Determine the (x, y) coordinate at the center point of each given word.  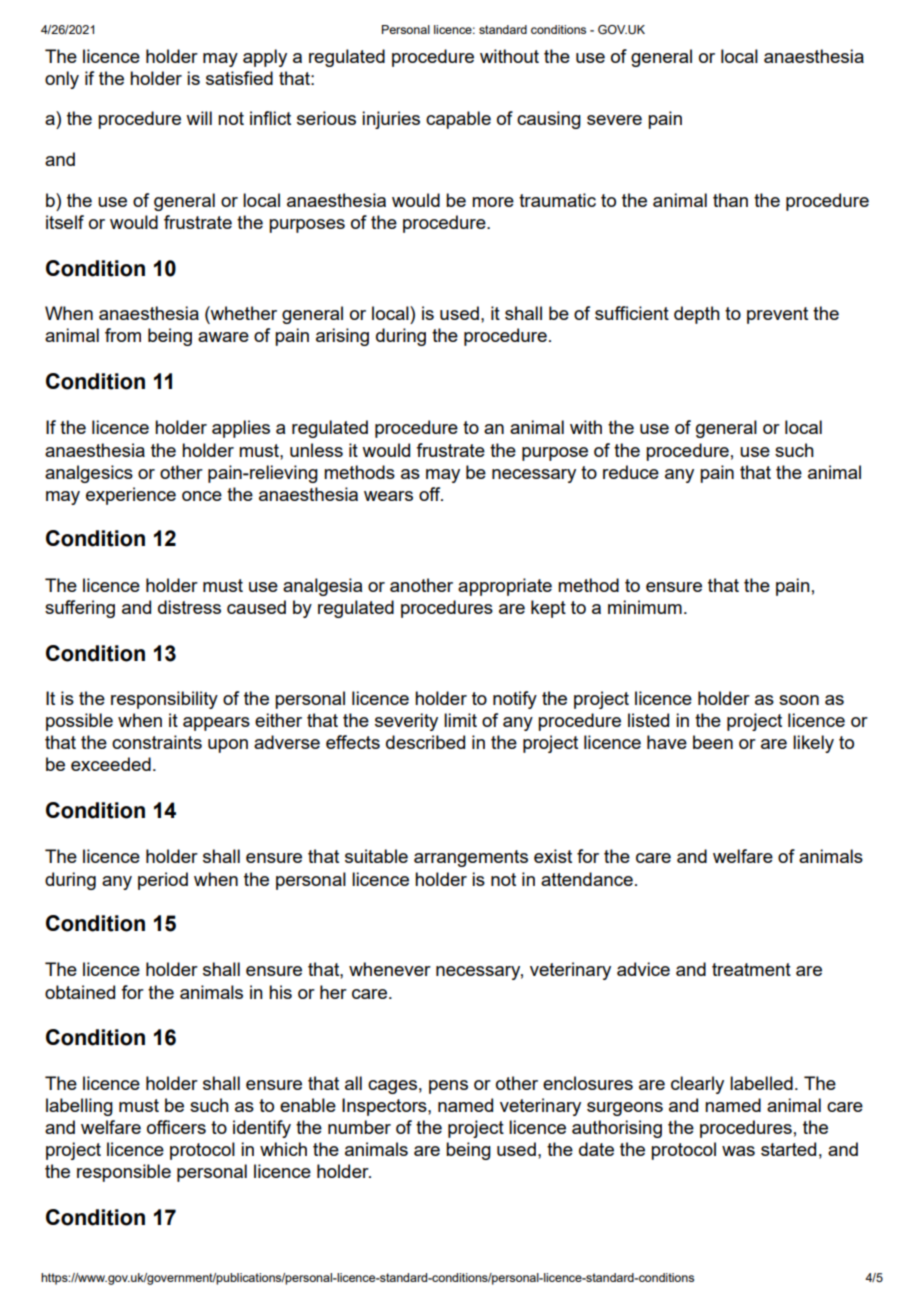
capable (458, 120)
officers (176, 1127)
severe (614, 120)
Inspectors (385, 1107)
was (738, 1151)
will (199, 118)
